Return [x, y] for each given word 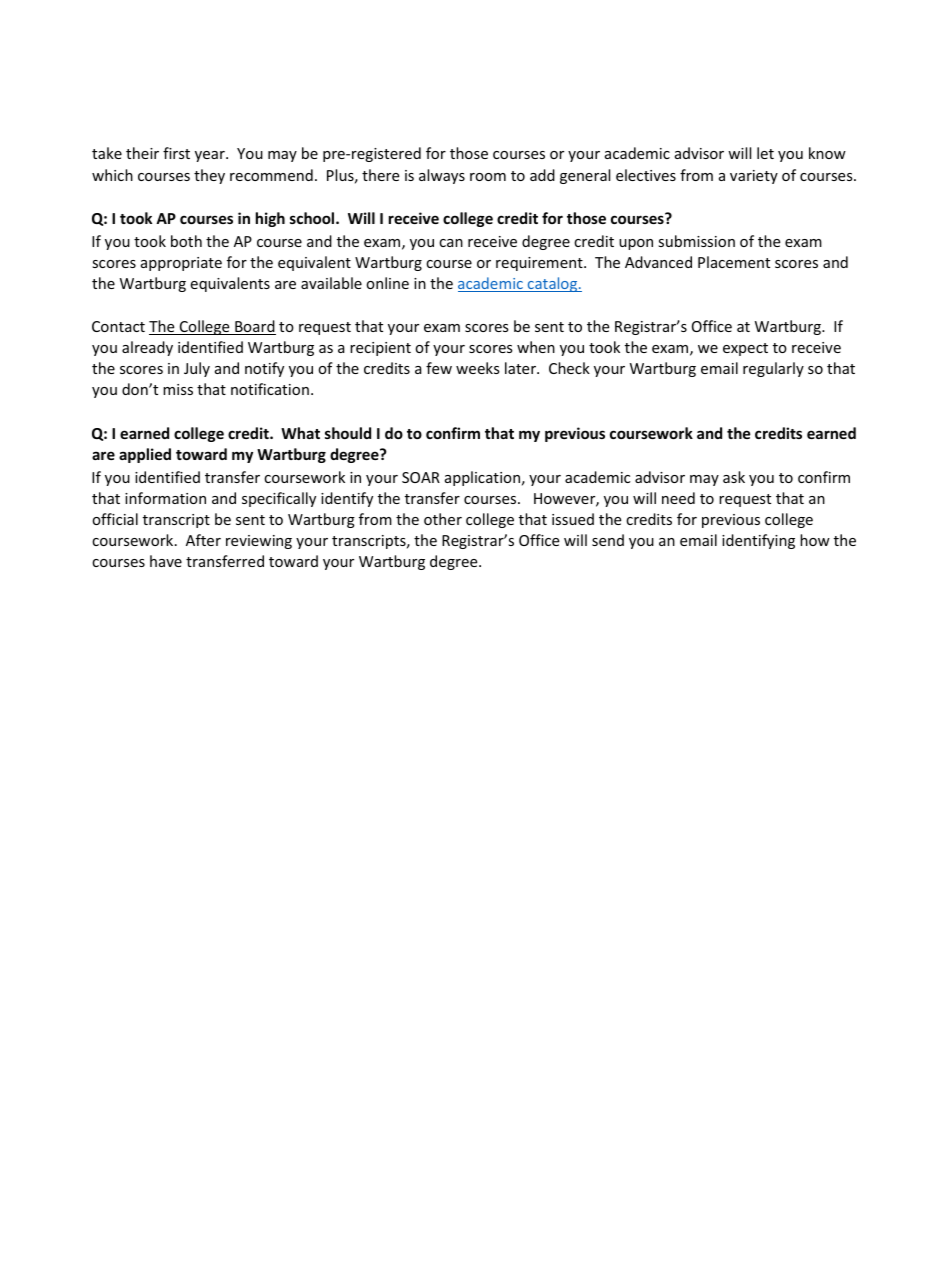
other [443, 519]
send [608, 540]
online [387, 283]
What [300, 433]
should [348, 433]
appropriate [181, 264]
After [203, 540]
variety [754, 177]
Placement [734, 262]
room [488, 177]
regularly [773, 369]
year [211, 156]
